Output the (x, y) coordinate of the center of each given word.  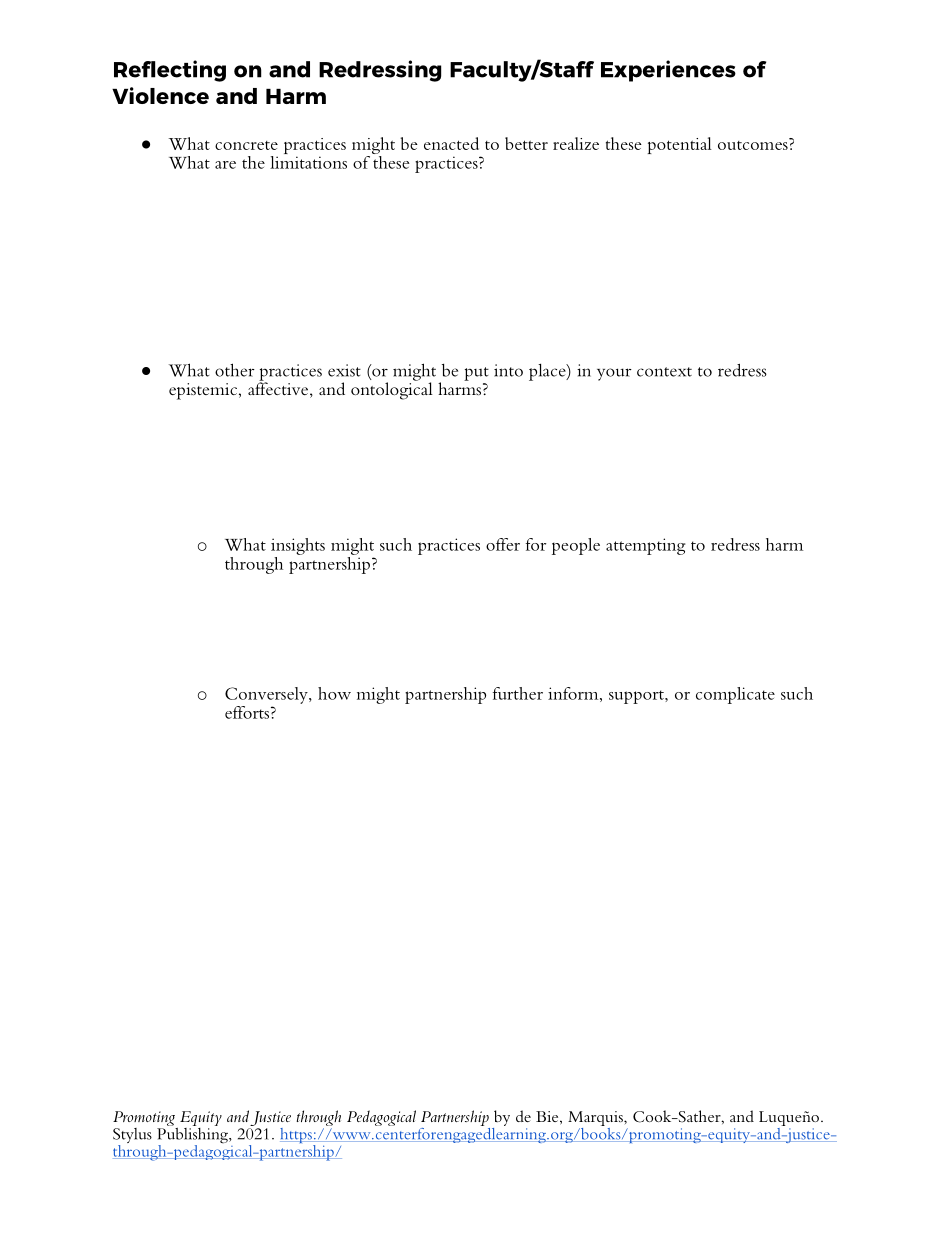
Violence (160, 95)
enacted (451, 143)
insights (298, 546)
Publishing (193, 1135)
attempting (646, 546)
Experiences (668, 71)
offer (503, 544)
